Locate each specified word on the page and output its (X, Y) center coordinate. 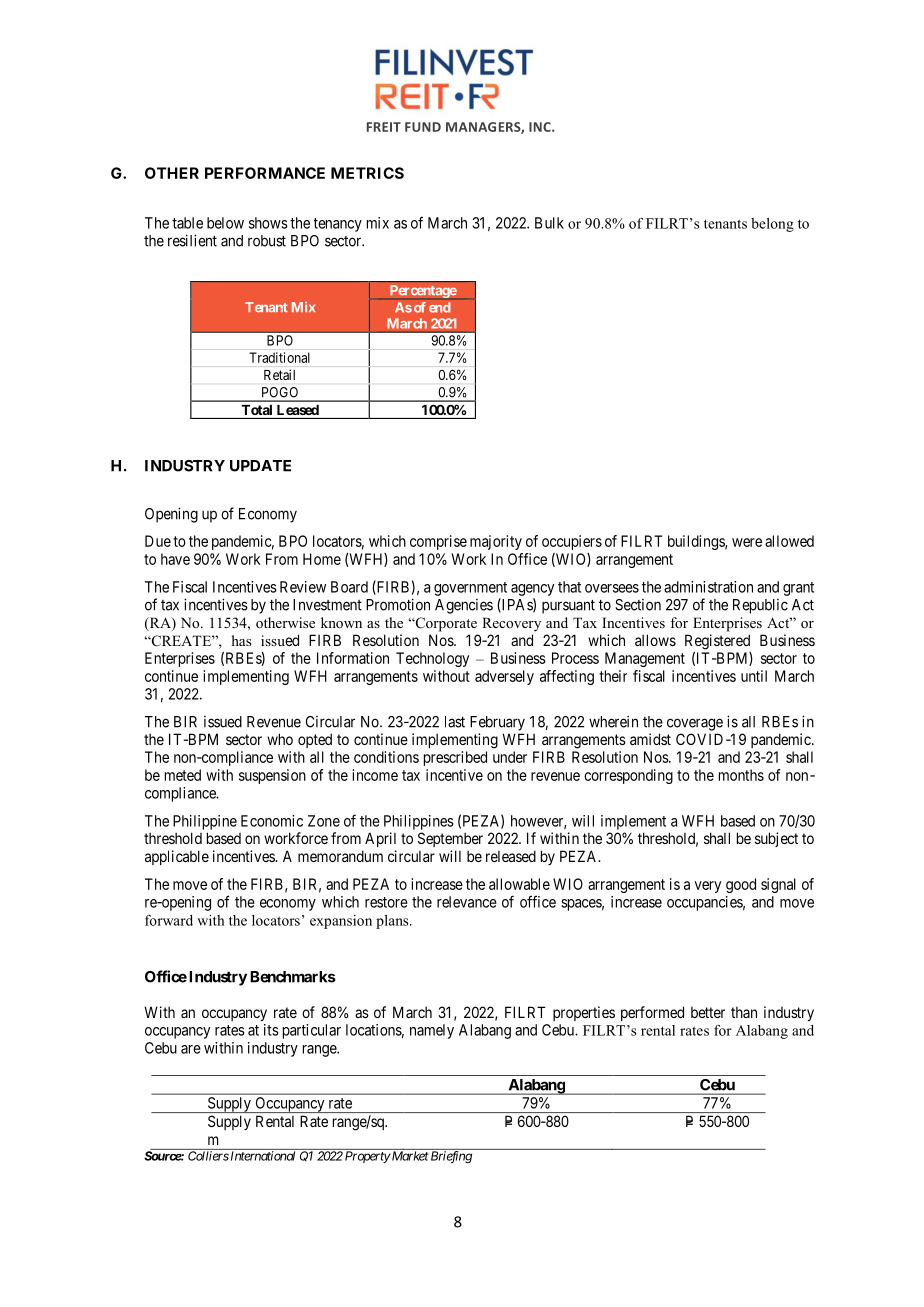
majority (496, 542)
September (450, 839)
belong (772, 225)
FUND (423, 127)
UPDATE (260, 466)
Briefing (451, 1157)
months (741, 775)
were (747, 542)
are (191, 1049)
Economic (272, 821)
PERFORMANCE (265, 173)
